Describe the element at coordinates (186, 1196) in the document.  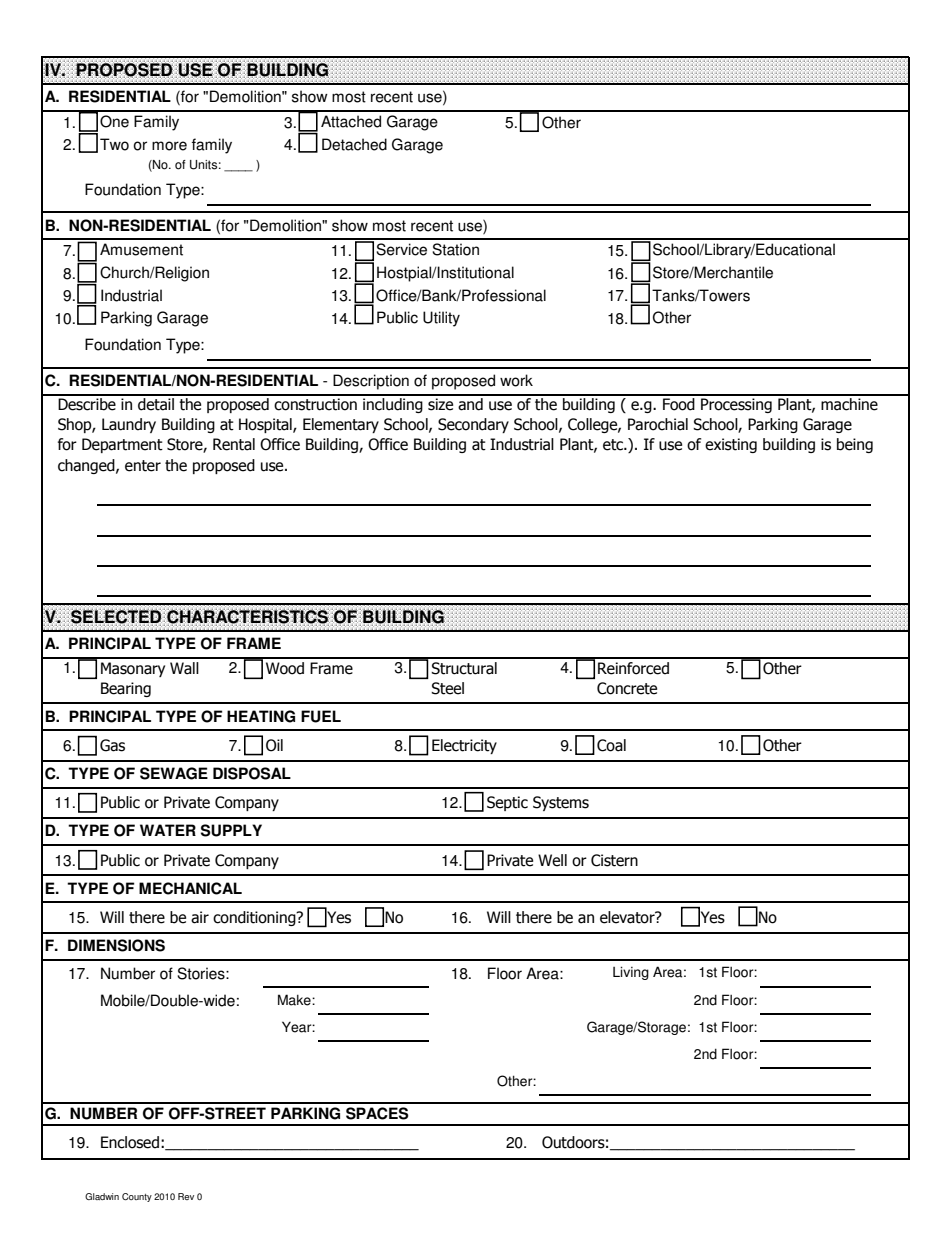
I see `Rev` at that location.
